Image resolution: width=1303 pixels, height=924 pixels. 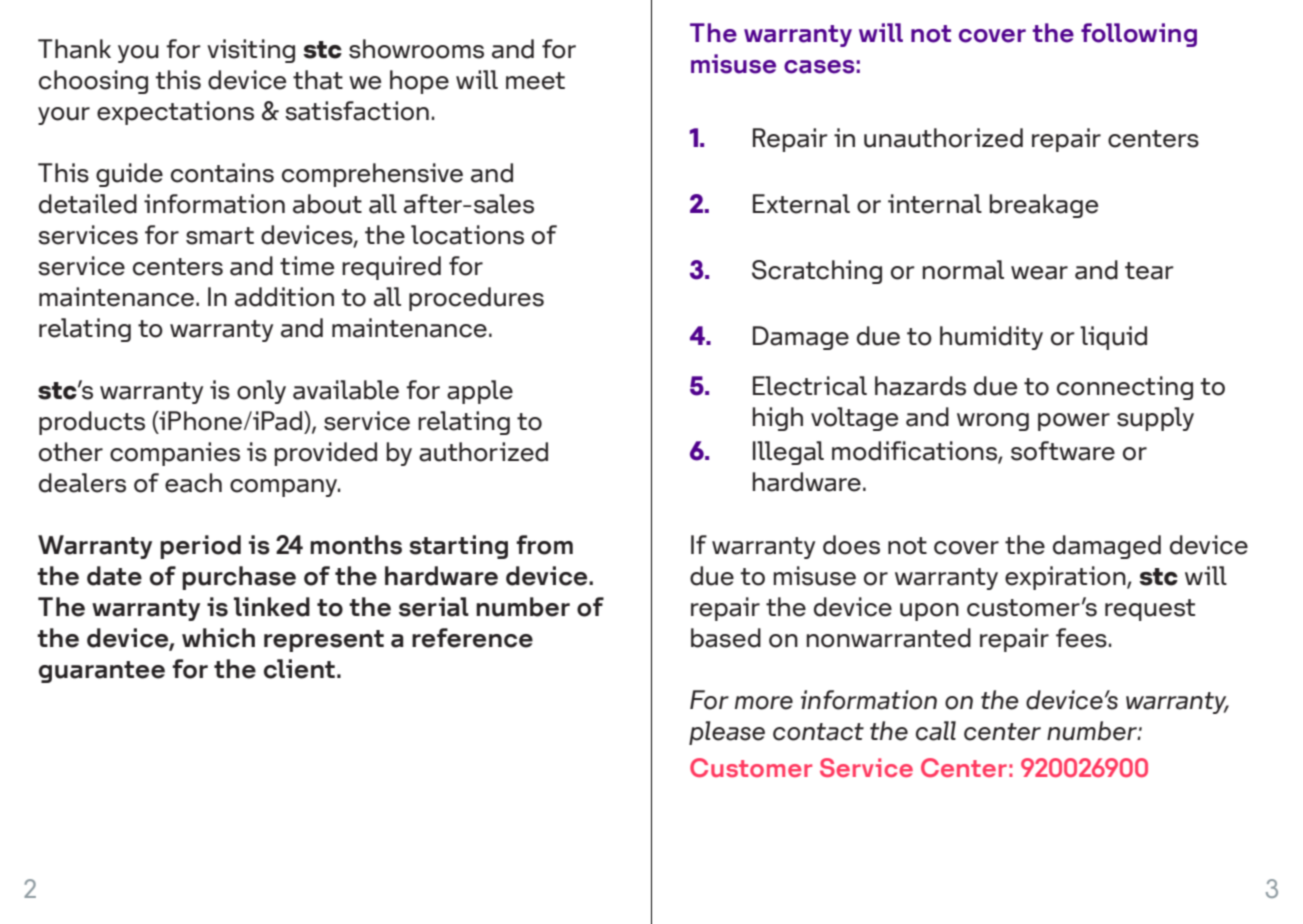 I want to click on software, so click(x=1063, y=451).
